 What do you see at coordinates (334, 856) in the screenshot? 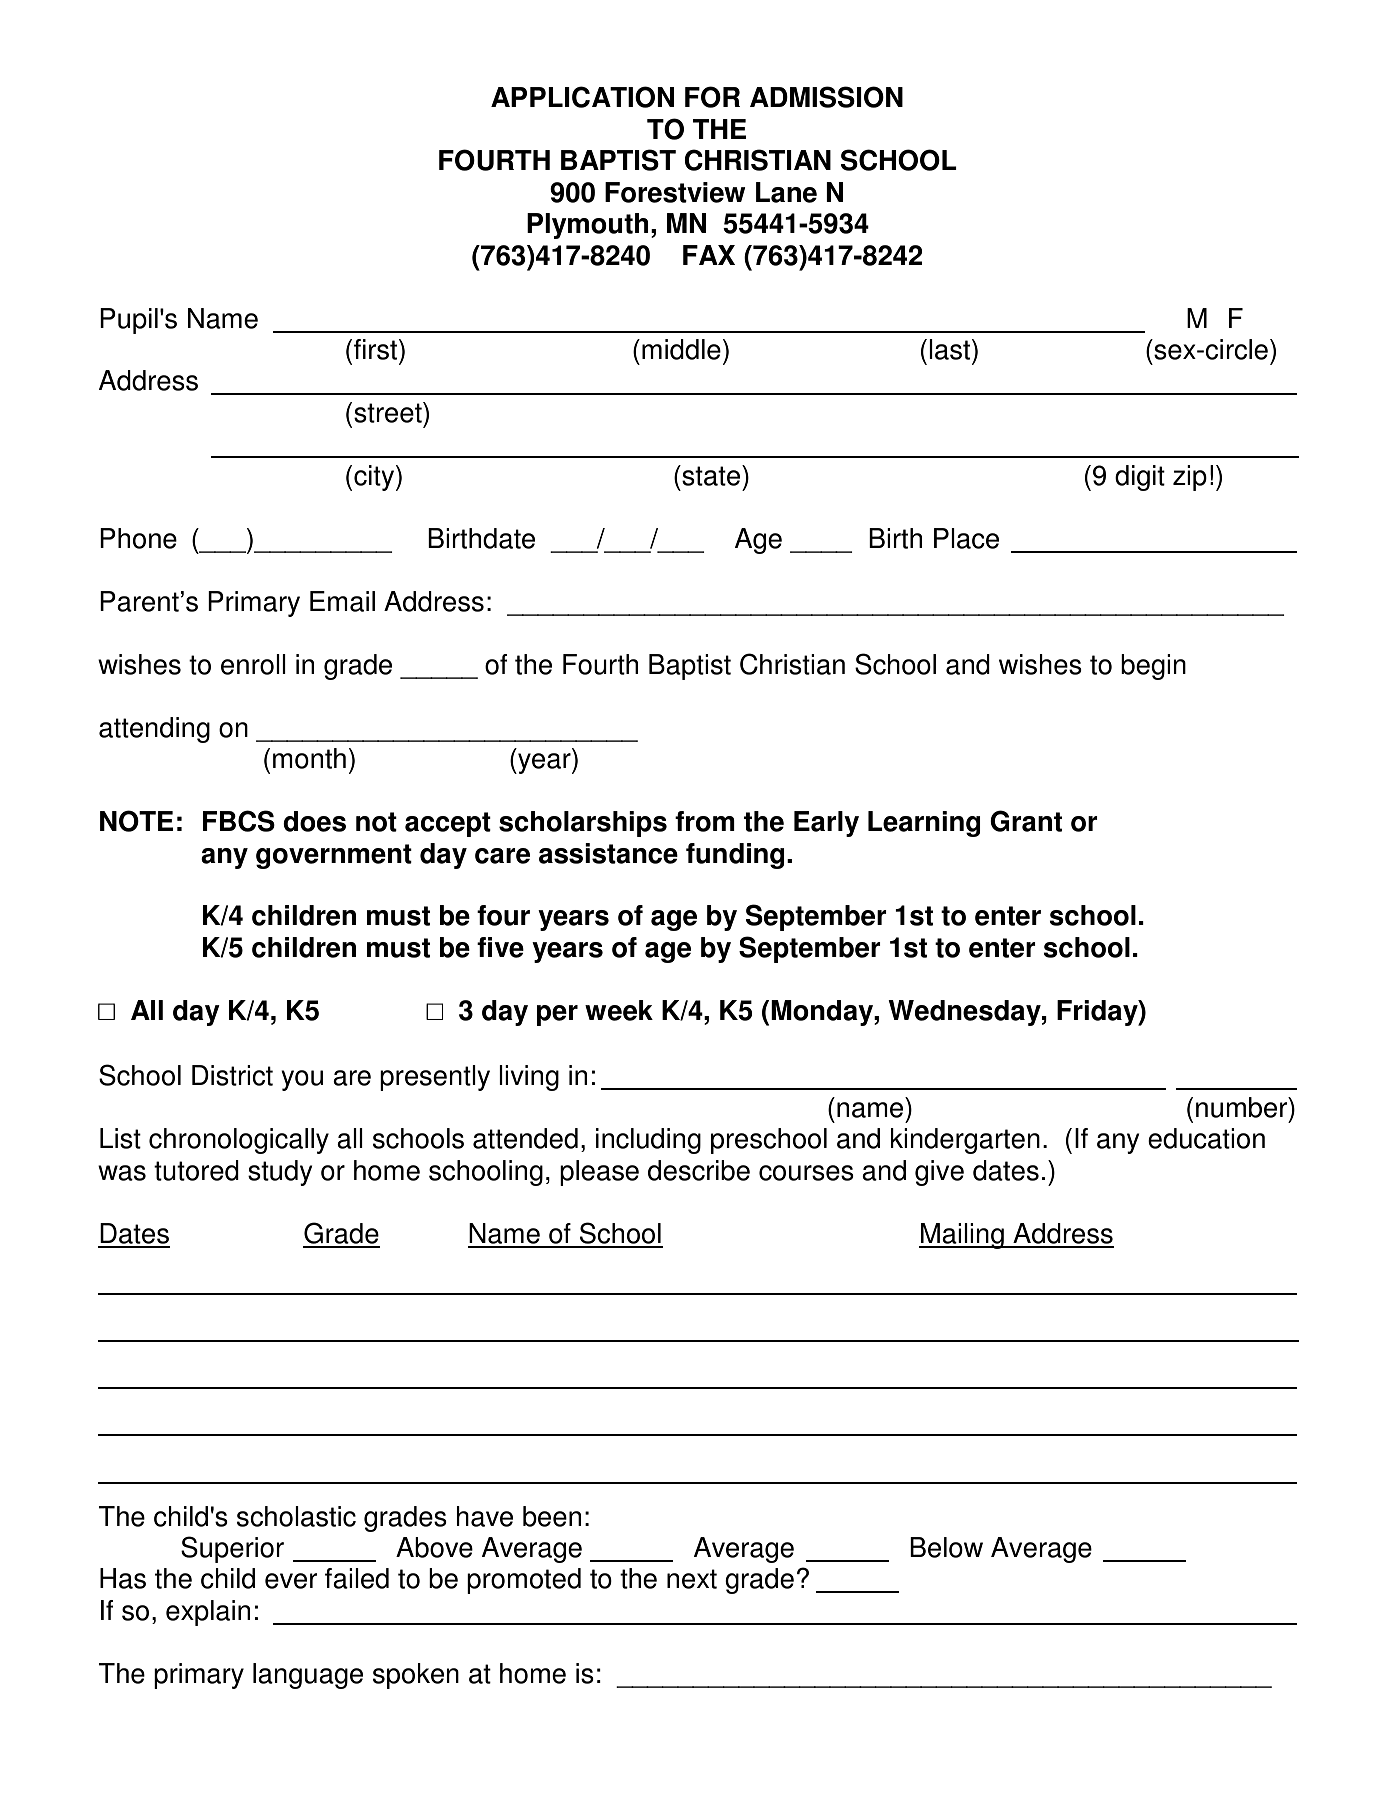
I see `government` at bounding box center [334, 856].
